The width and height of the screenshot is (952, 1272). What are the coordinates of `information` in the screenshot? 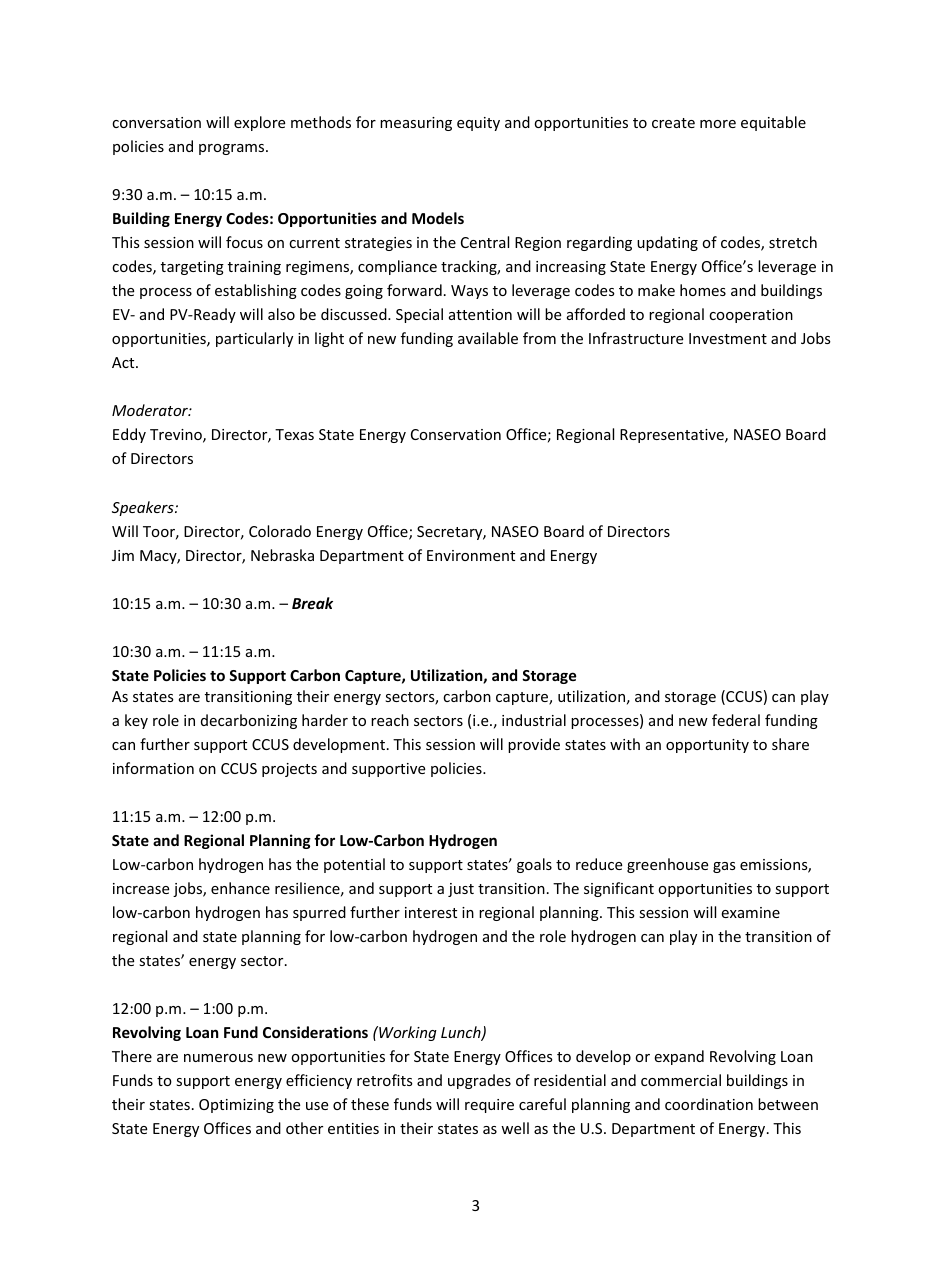 It's located at (153, 768).
